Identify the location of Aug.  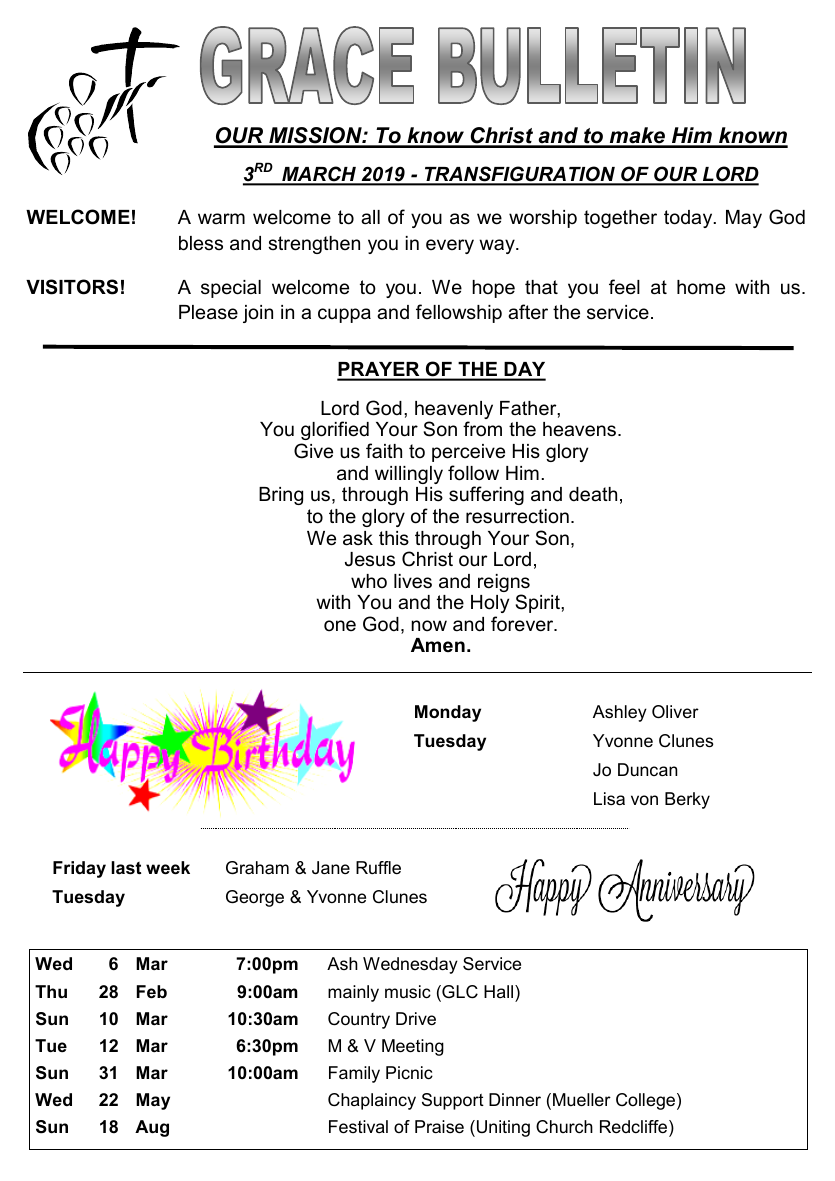
(152, 1128).
